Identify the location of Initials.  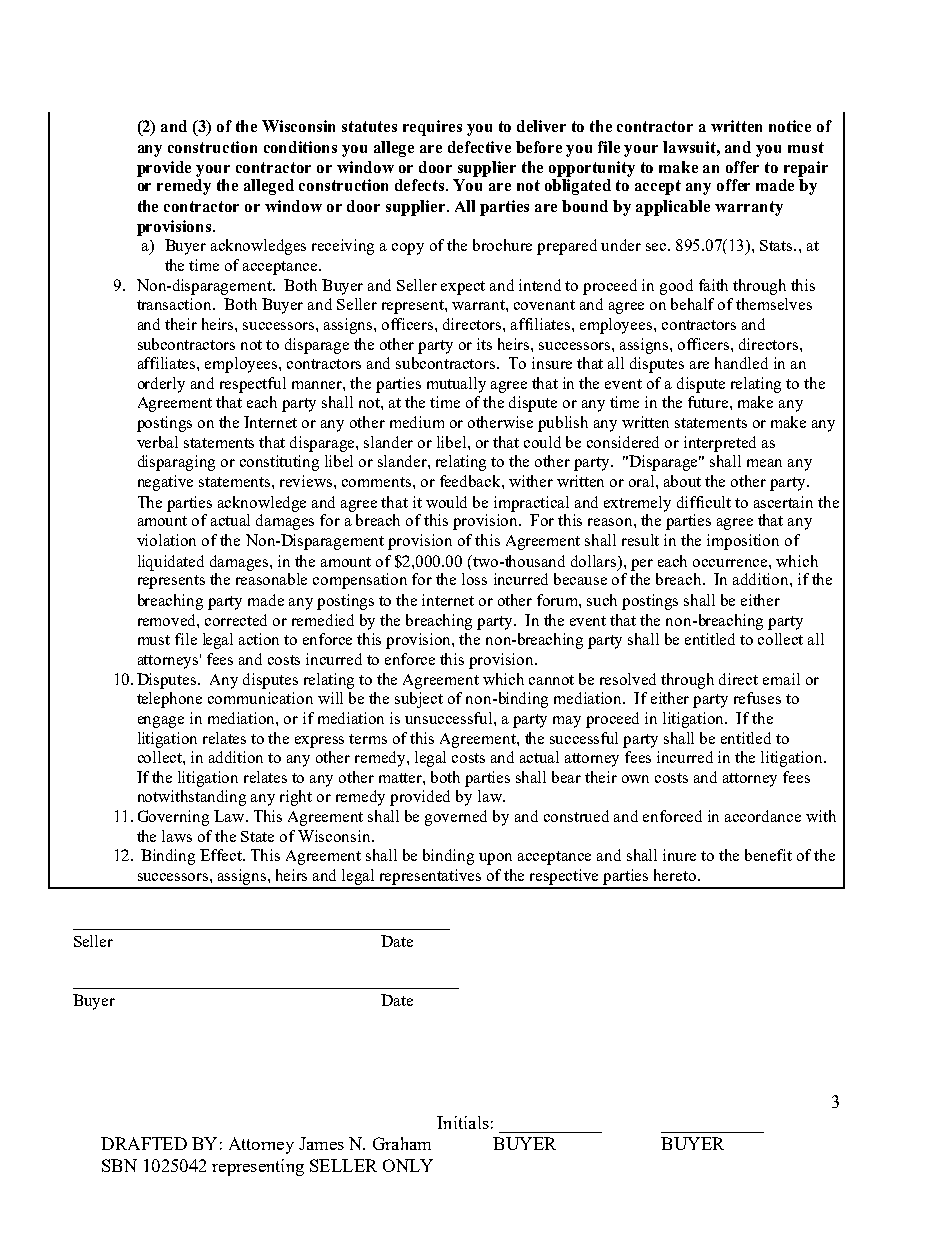
(463, 1122).
